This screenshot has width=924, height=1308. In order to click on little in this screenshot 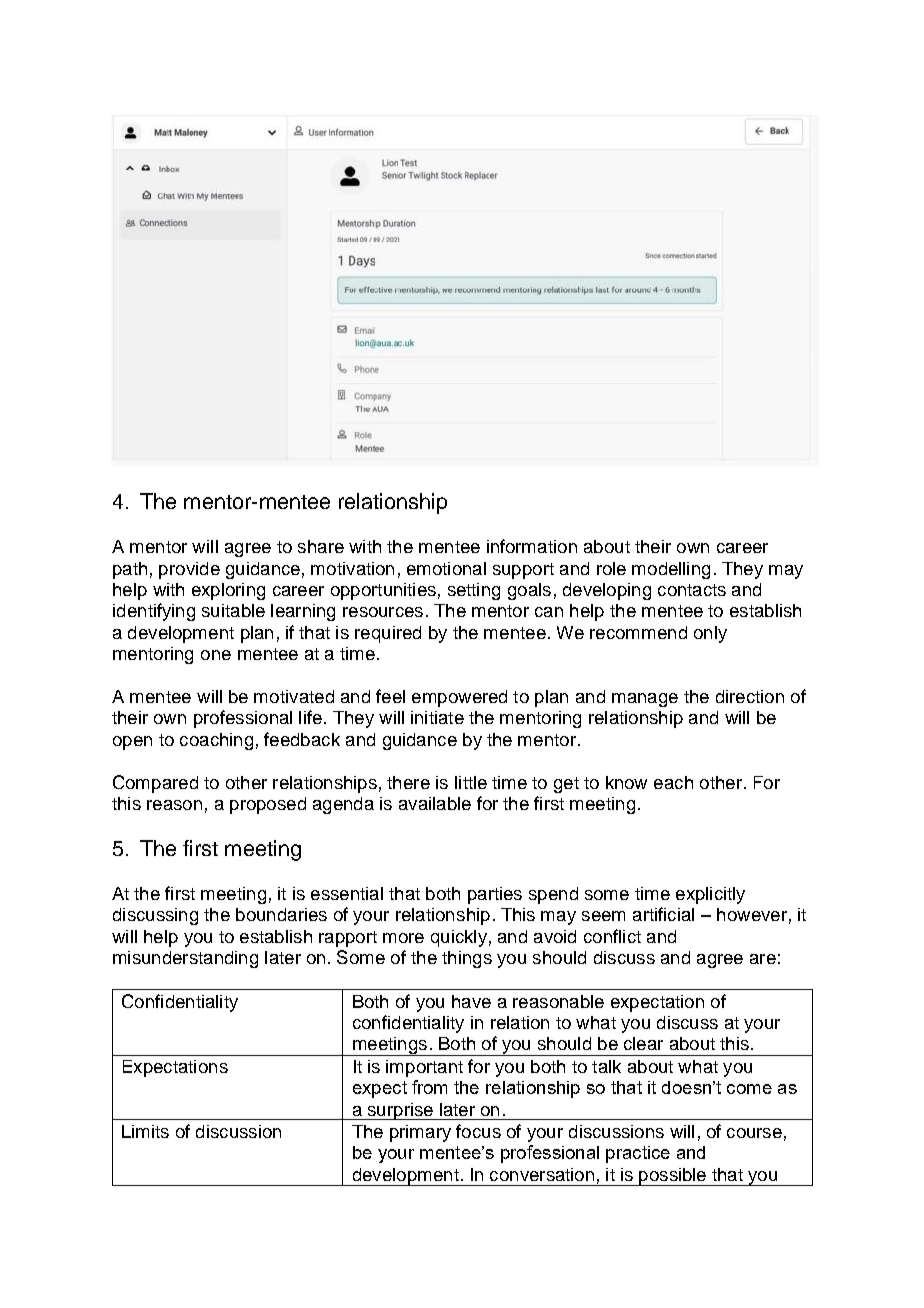, I will do `click(471, 782)`.
